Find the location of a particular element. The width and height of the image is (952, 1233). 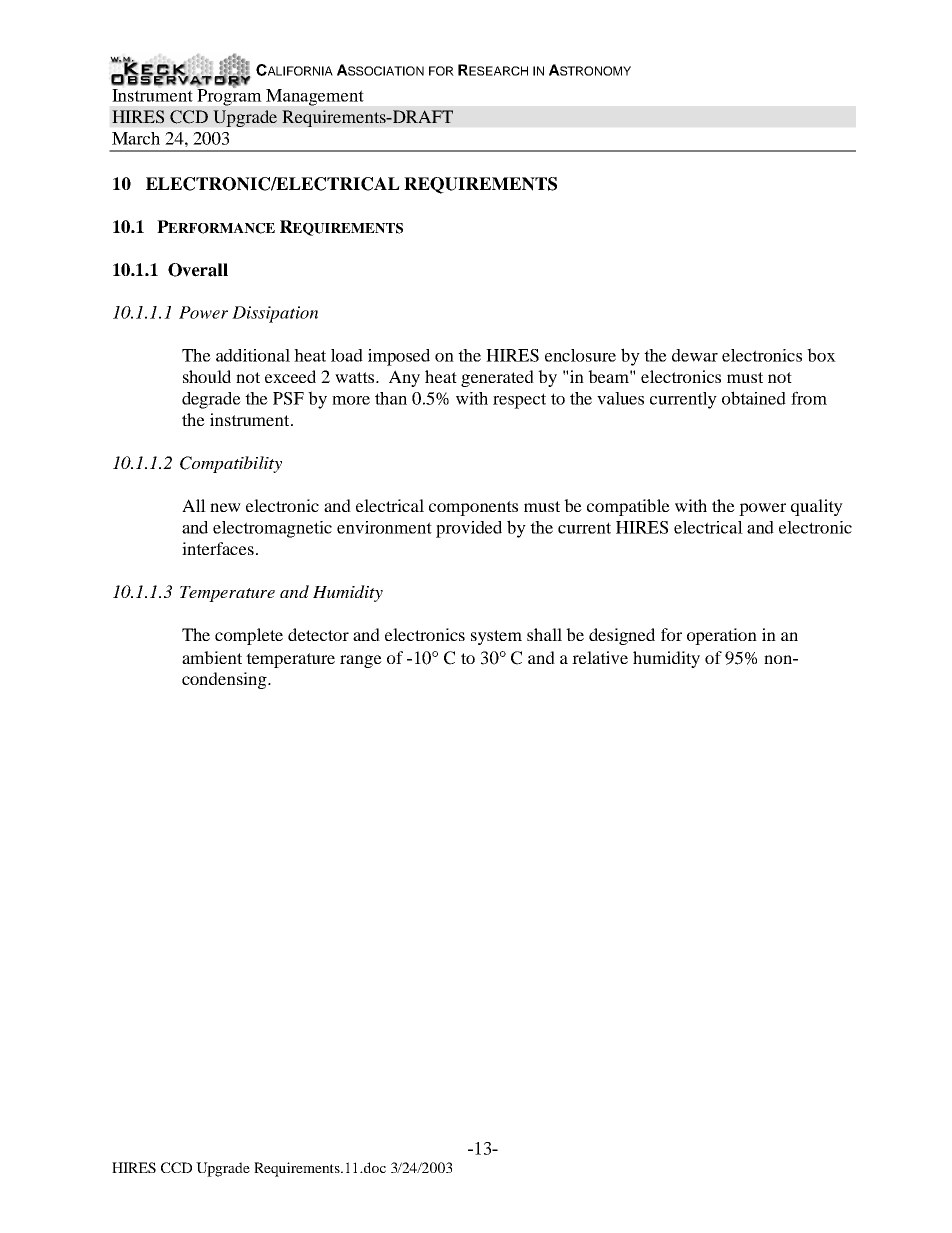

Management is located at coordinates (314, 97).
